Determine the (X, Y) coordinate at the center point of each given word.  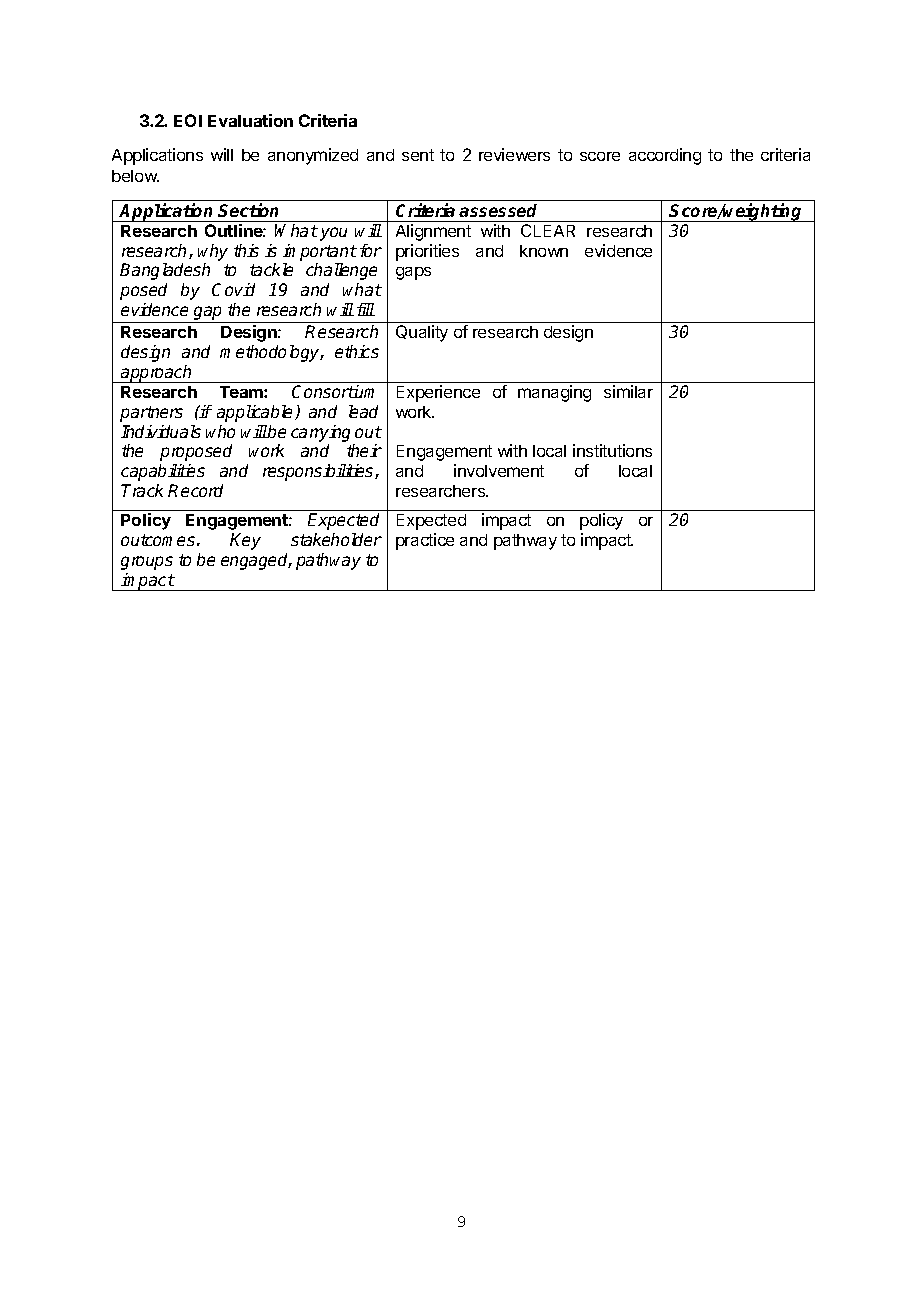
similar (628, 391)
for (371, 250)
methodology (271, 353)
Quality (422, 333)
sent (418, 155)
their (364, 450)
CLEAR (548, 230)
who (220, 431)
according (665, 156)
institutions (612, 450)
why (213, 252)
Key (245, 541)
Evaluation (250, 120)
